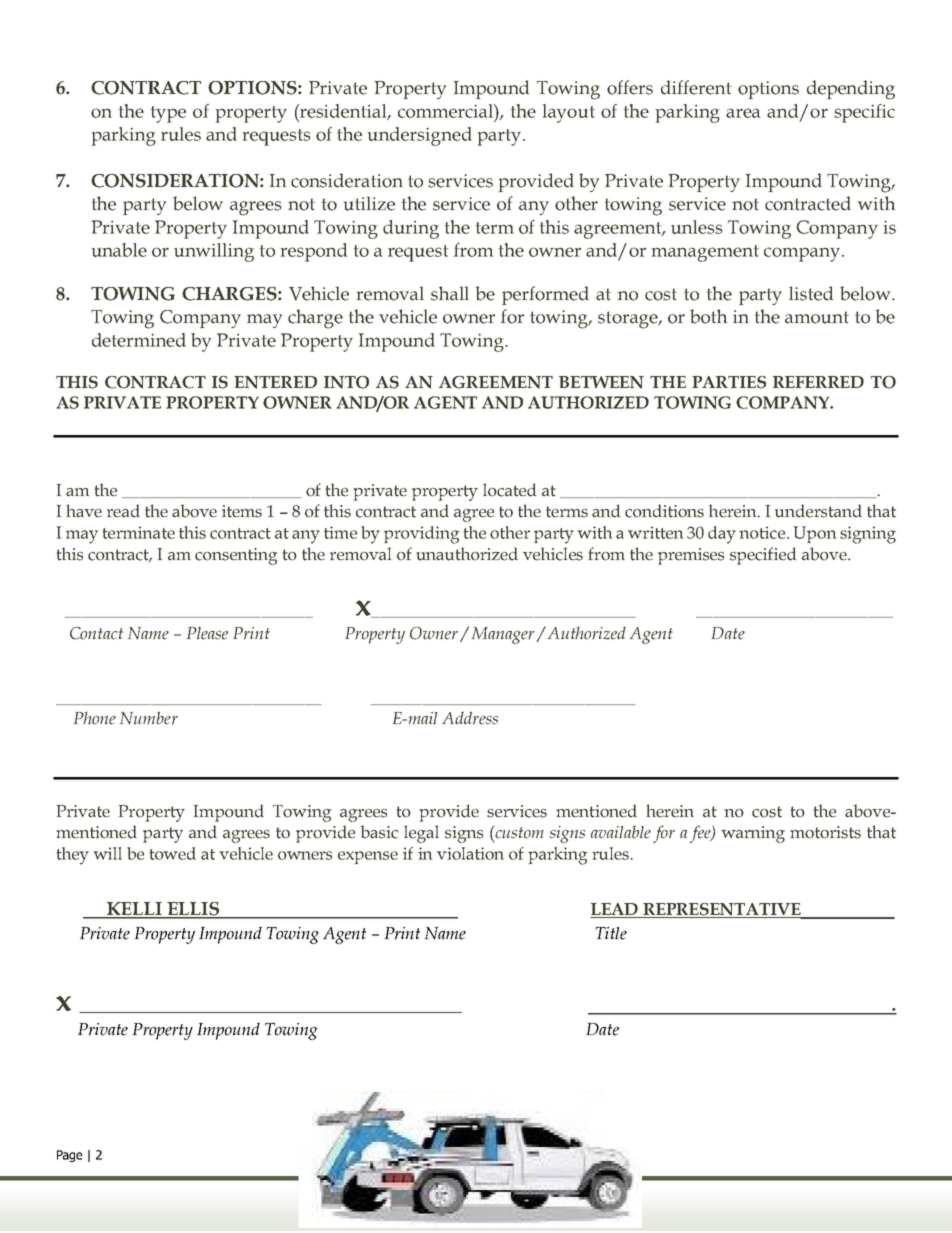  What do you see at coordinates (450, 293) in the document?
I see `shall` at bounding box center [450, 293].
